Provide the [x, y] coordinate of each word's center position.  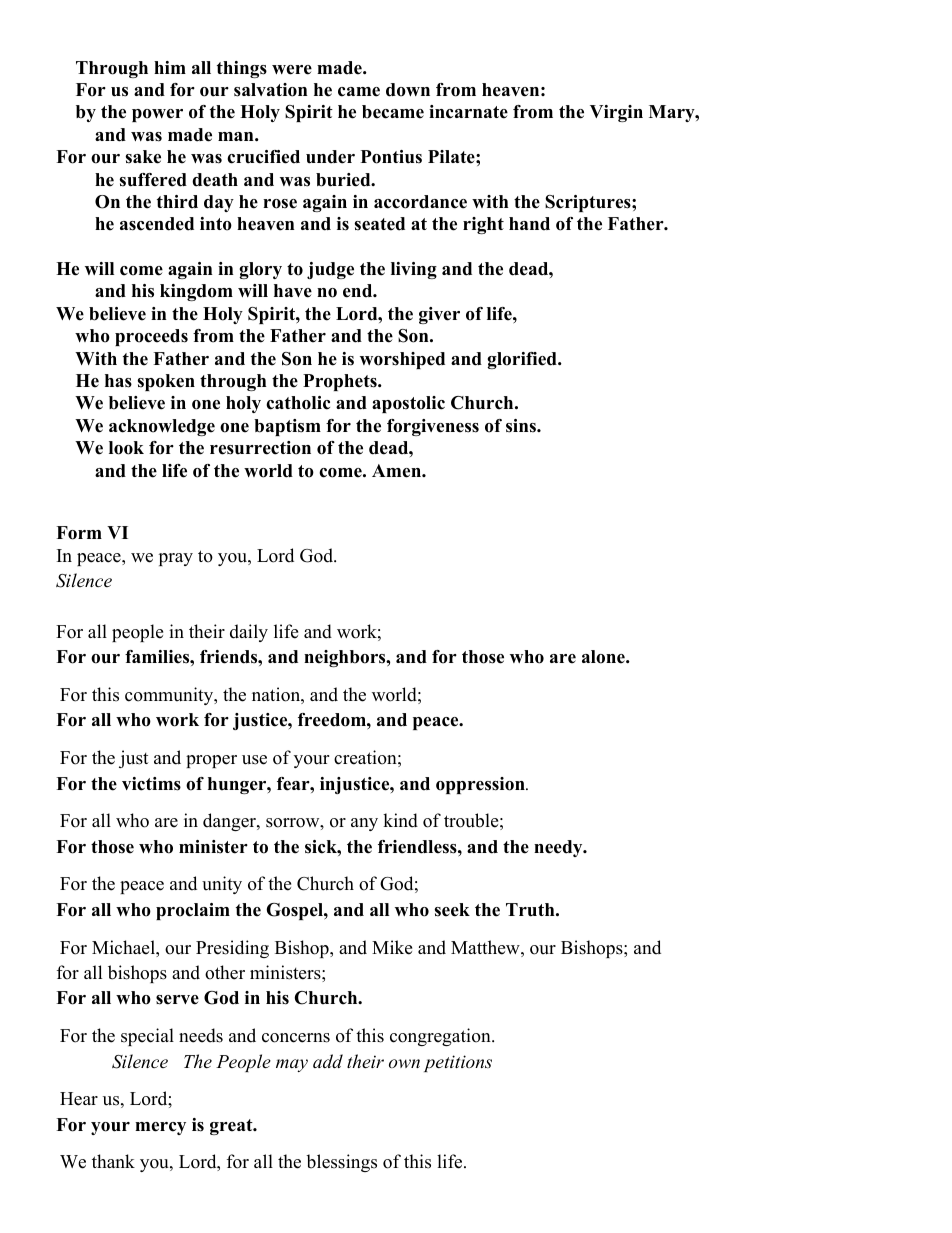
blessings [341, 1163]
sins [522, 426]
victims [151, 784]
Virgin [616, 113]
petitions [458, 1063]
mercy [160, 1128]
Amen [397, 471]
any [364, 824]
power [157, 115]
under [330, 157]
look [126, 448]
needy [559, 848]
